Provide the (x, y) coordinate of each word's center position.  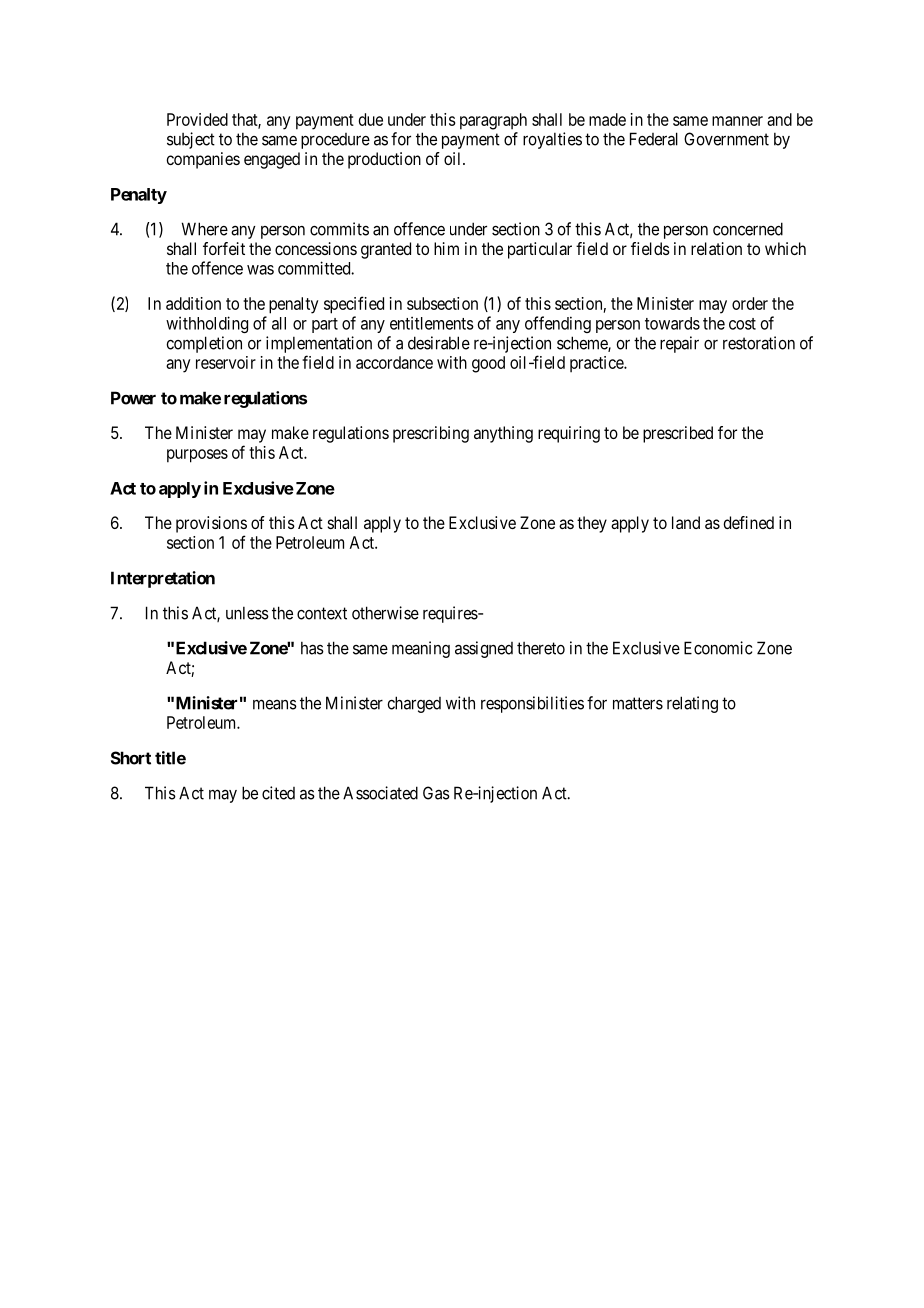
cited (278, 793)
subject (191, 140)
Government (726, 139)
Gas (436, 793)
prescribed (678, 434)
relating (692, 704)
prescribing (431, 434)
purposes (197, 456)
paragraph (493, 121)
